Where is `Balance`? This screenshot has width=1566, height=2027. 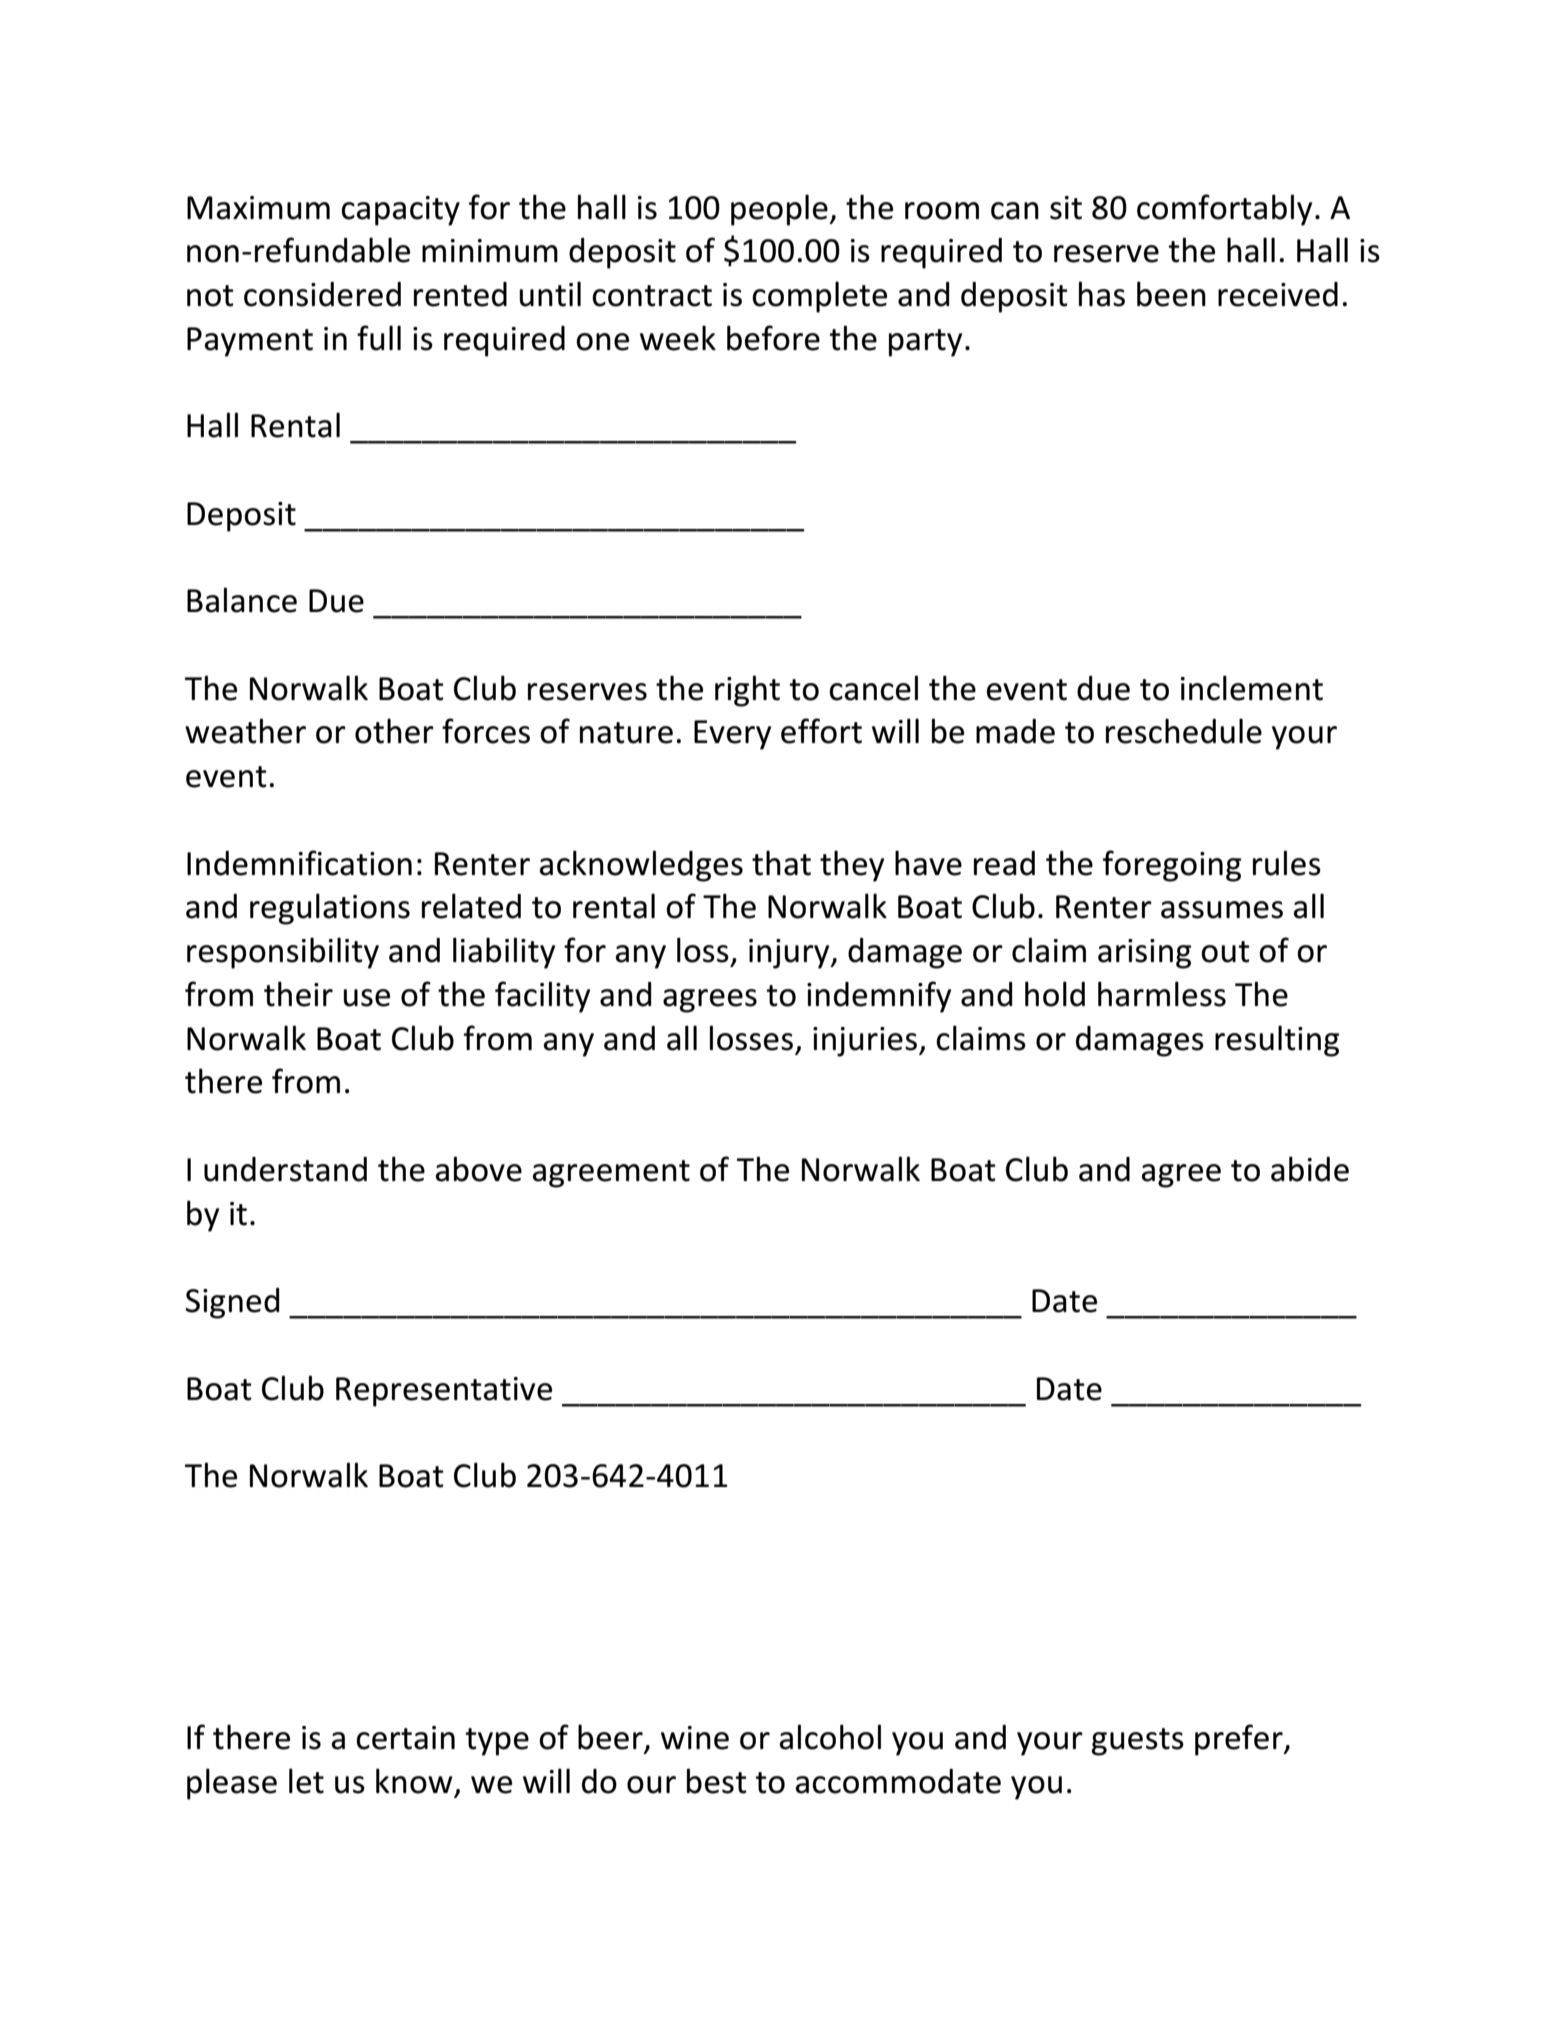
Balance is located at coordinates (242, 600).
